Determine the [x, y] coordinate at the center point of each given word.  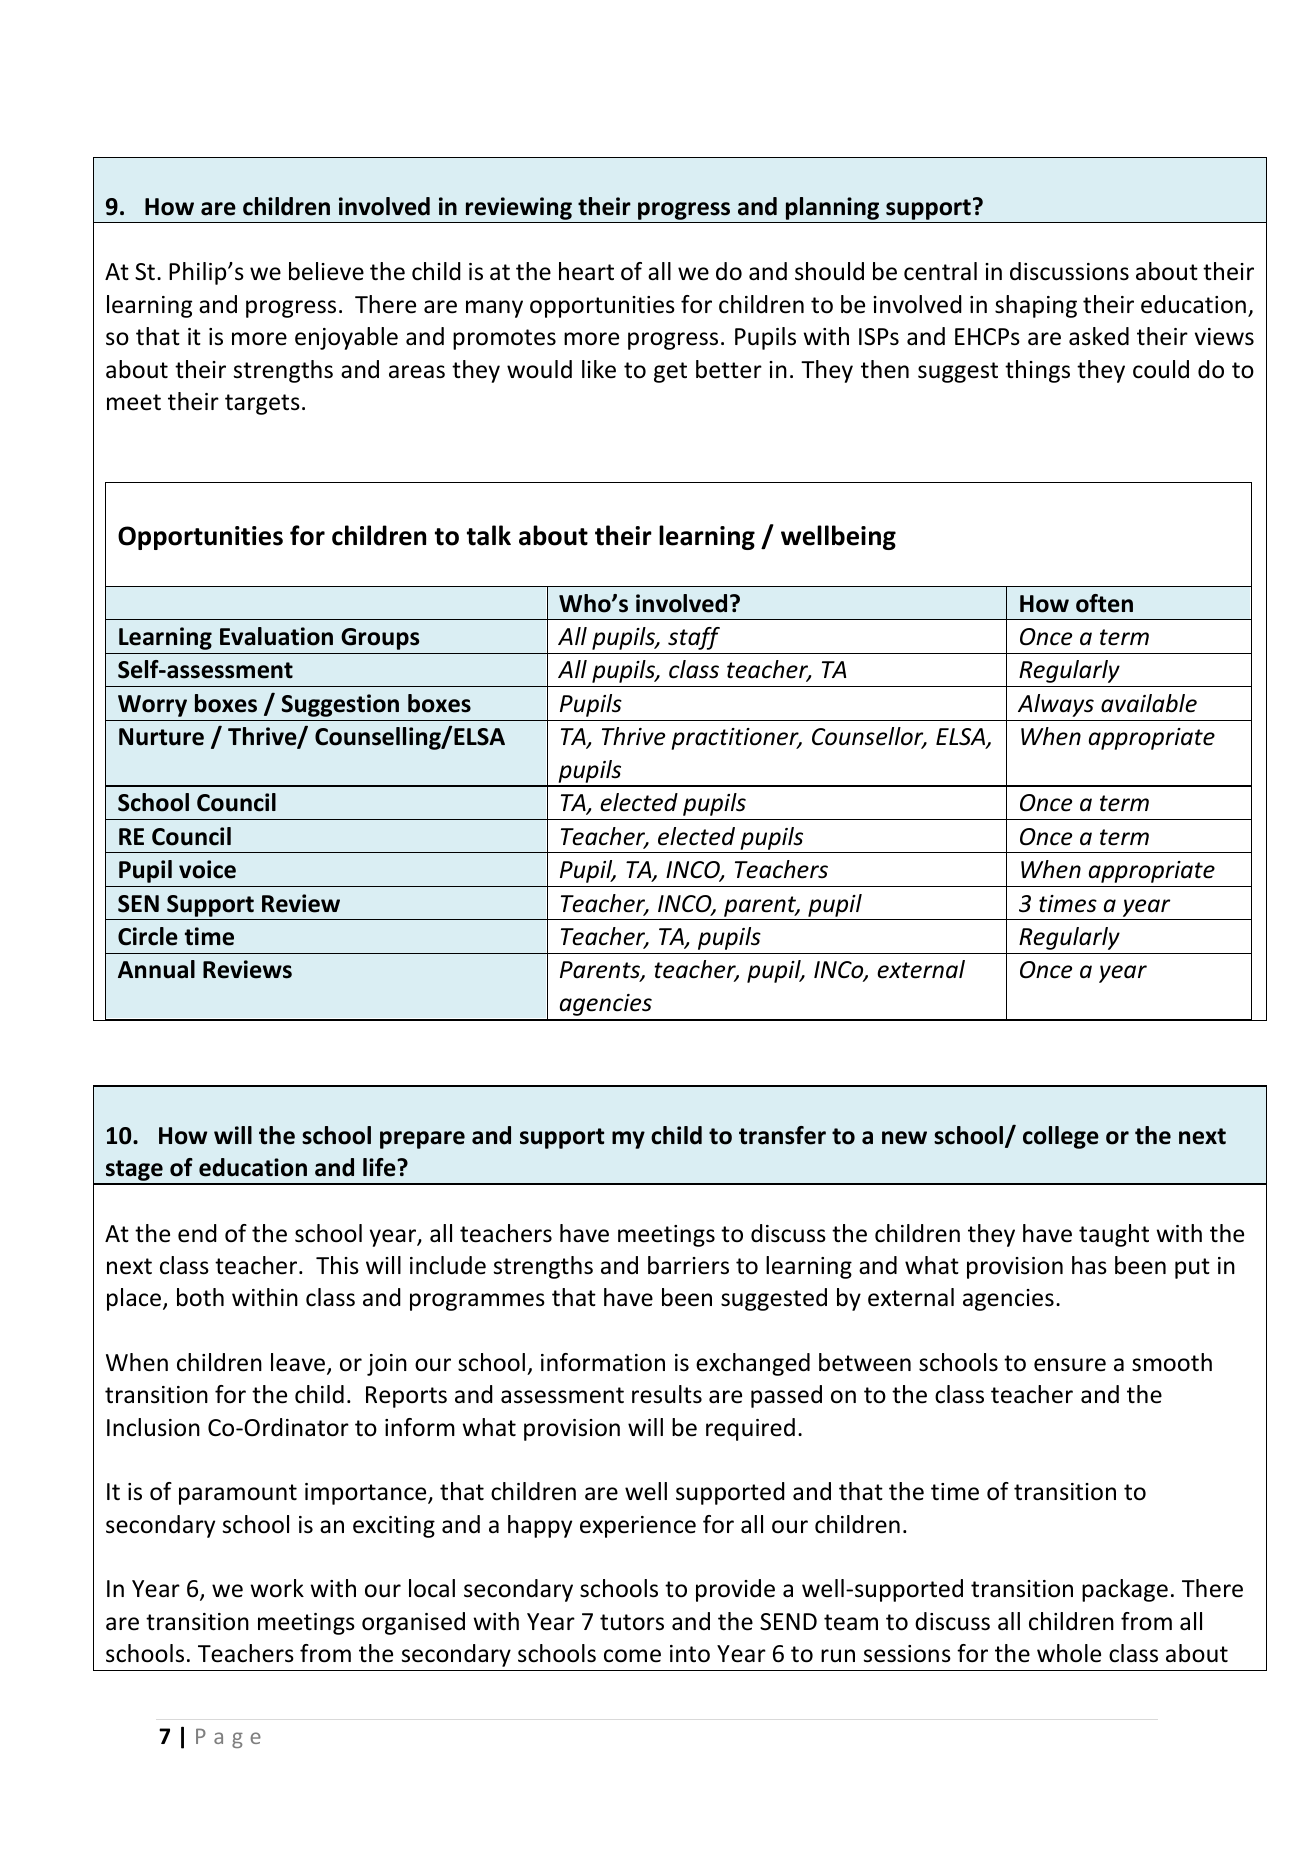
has [1089, 1265]
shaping [1036, 306]
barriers [688, 1265]
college [1061, 1137]
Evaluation [276, 636]
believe [326, 271]
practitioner [736, 739]
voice [207, 869]
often [1104, 603]
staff [694, 638]
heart [586, 271]
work [277, 1588]
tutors [632, 1622]
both [200, 1297]
